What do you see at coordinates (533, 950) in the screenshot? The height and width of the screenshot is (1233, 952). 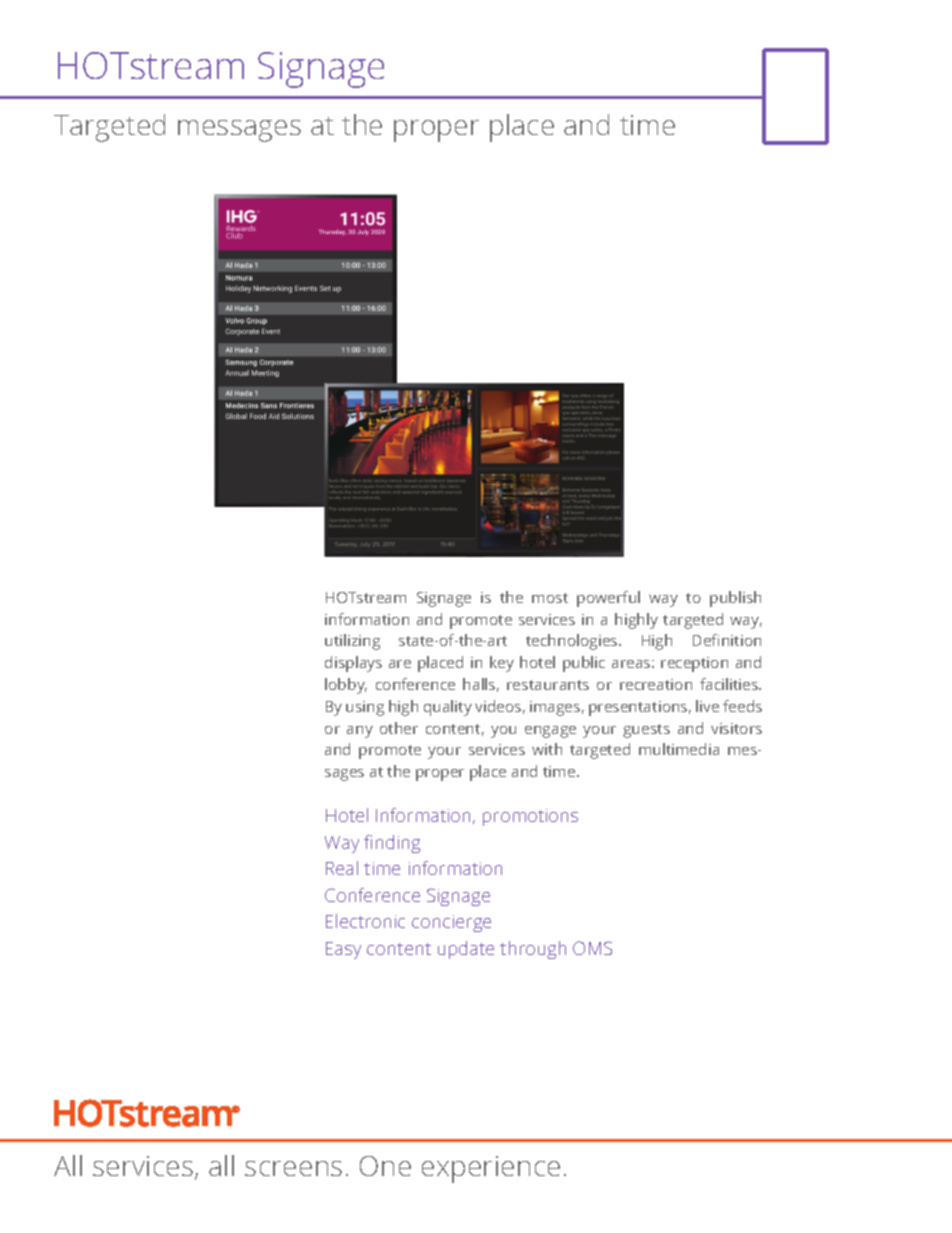 I see `through` at bounding box center [533, 950].
